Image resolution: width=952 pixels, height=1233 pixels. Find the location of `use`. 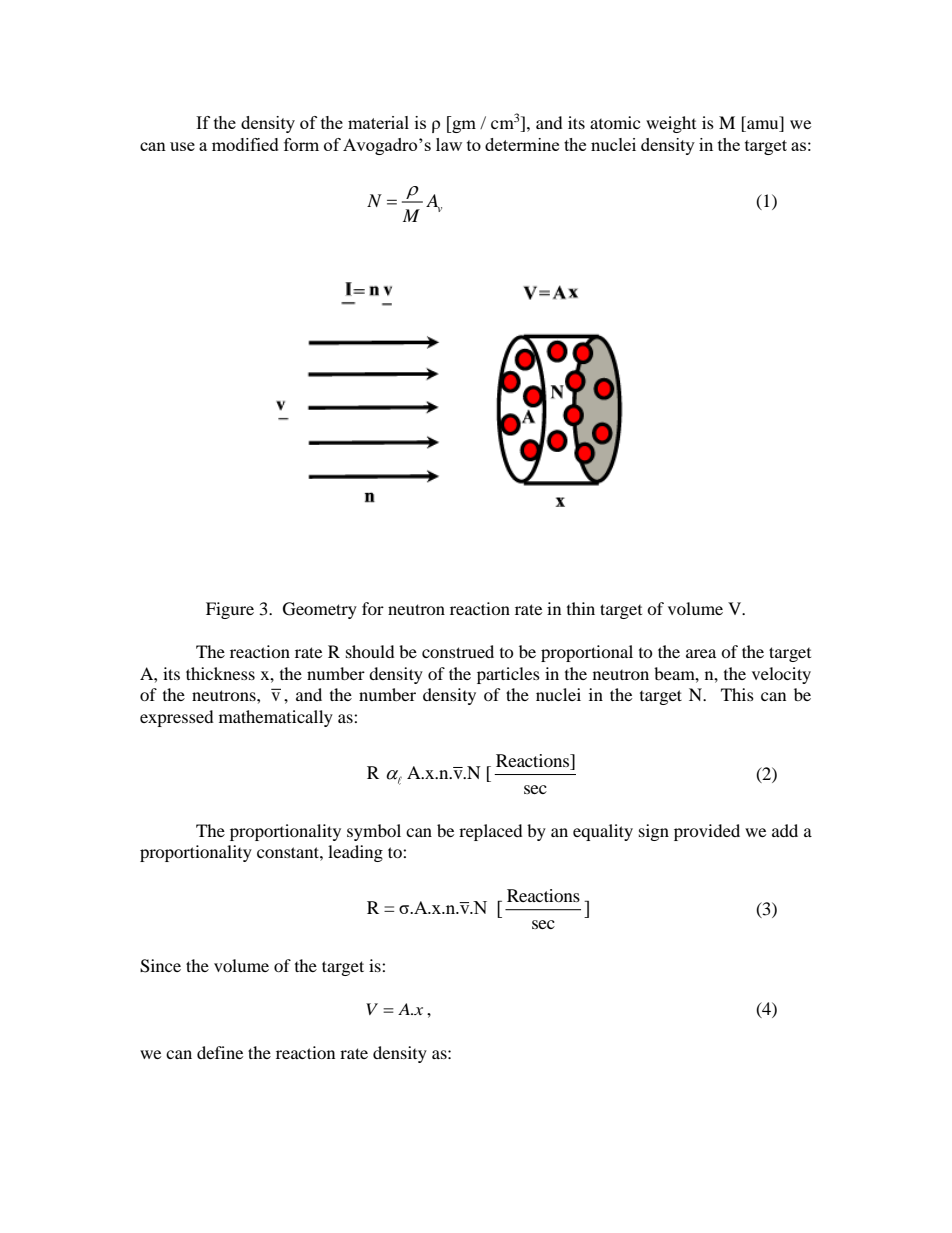

use is located at coordinates (182, 146).
